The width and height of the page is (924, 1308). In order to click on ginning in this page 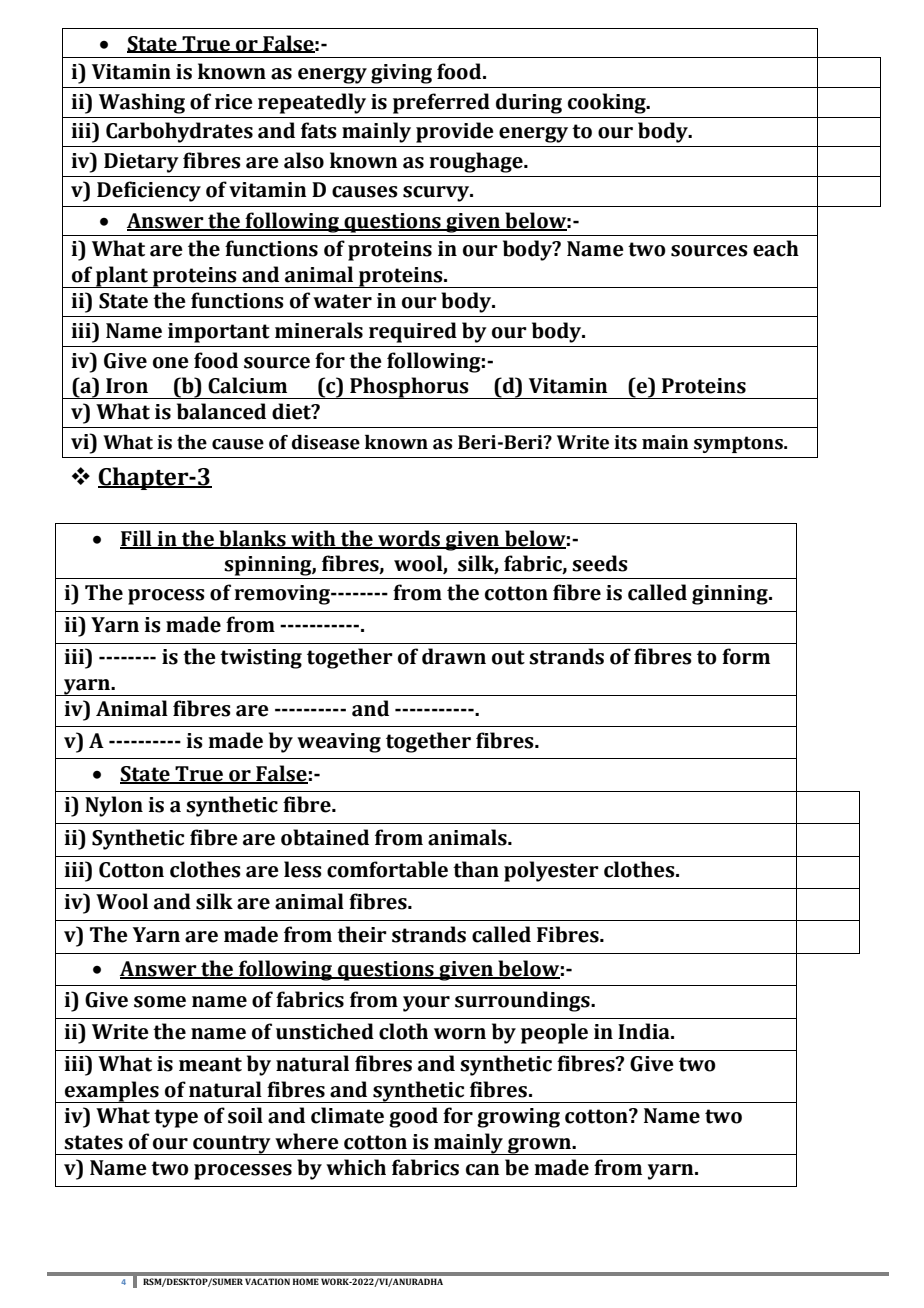, I will do `click(731, 595)`.
